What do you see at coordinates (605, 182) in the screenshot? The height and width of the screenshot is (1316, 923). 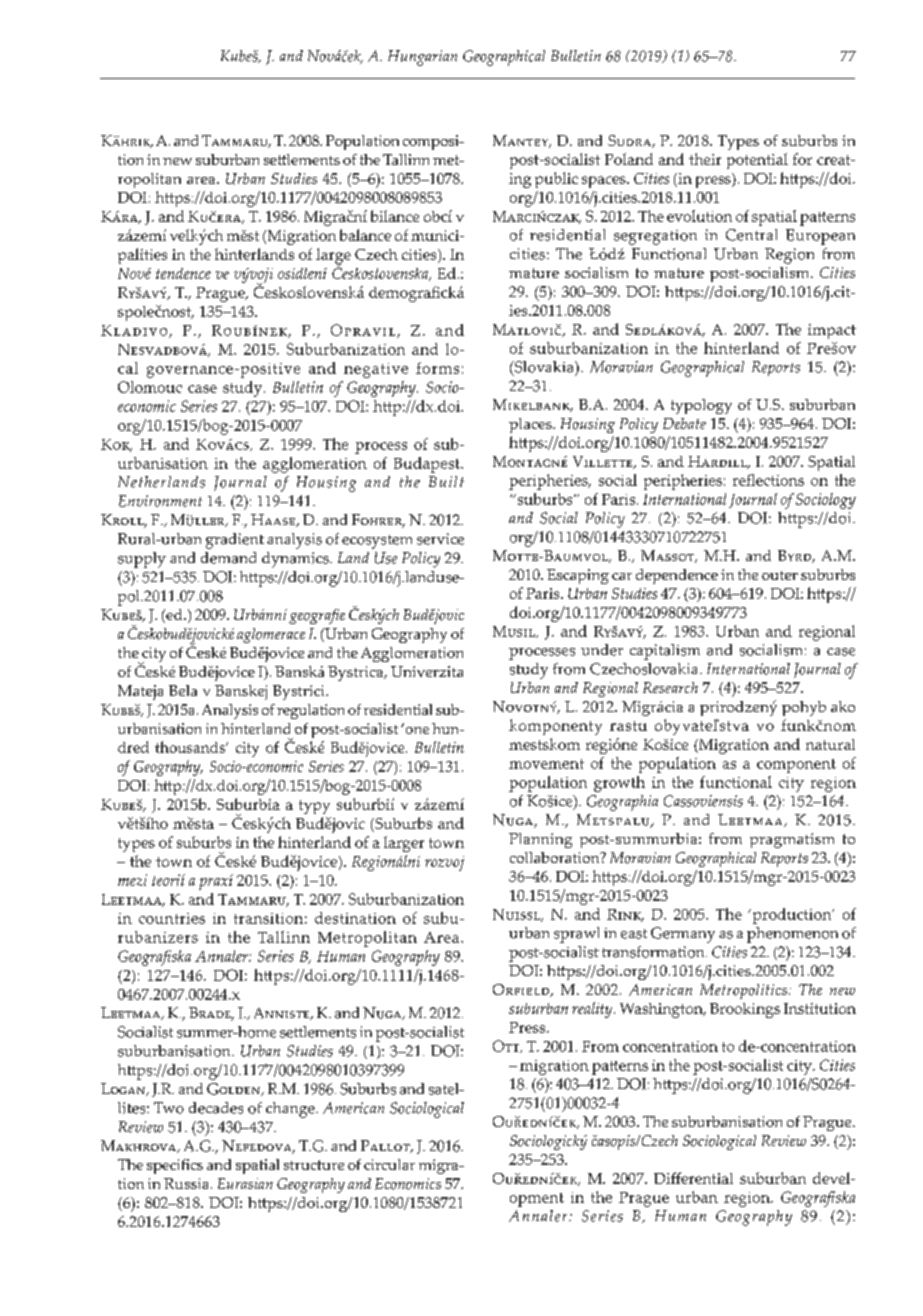 I see `spaces` at bounding box center [605, 182].
